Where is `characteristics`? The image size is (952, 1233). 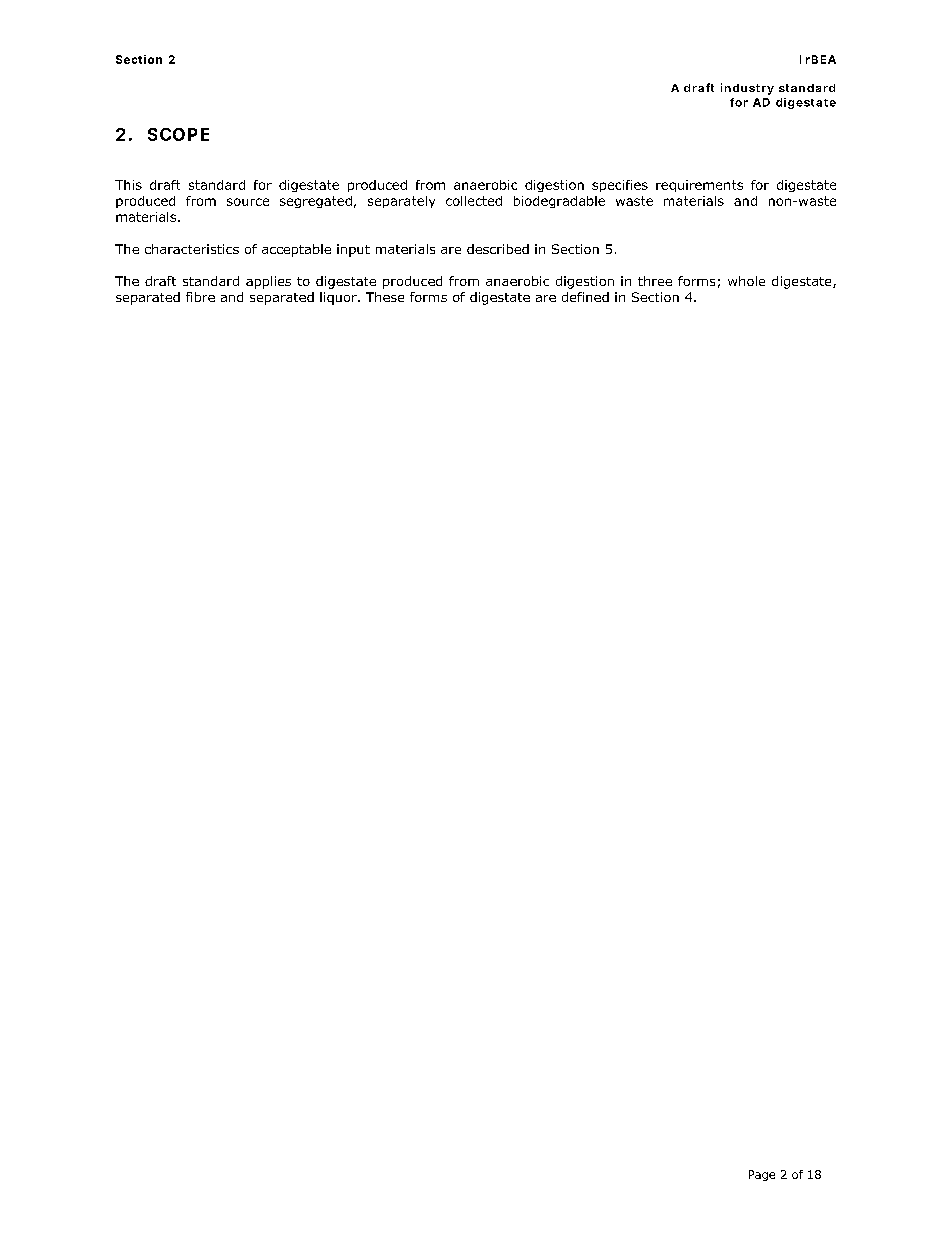 characteristics is located at coordinates (192, 249).
